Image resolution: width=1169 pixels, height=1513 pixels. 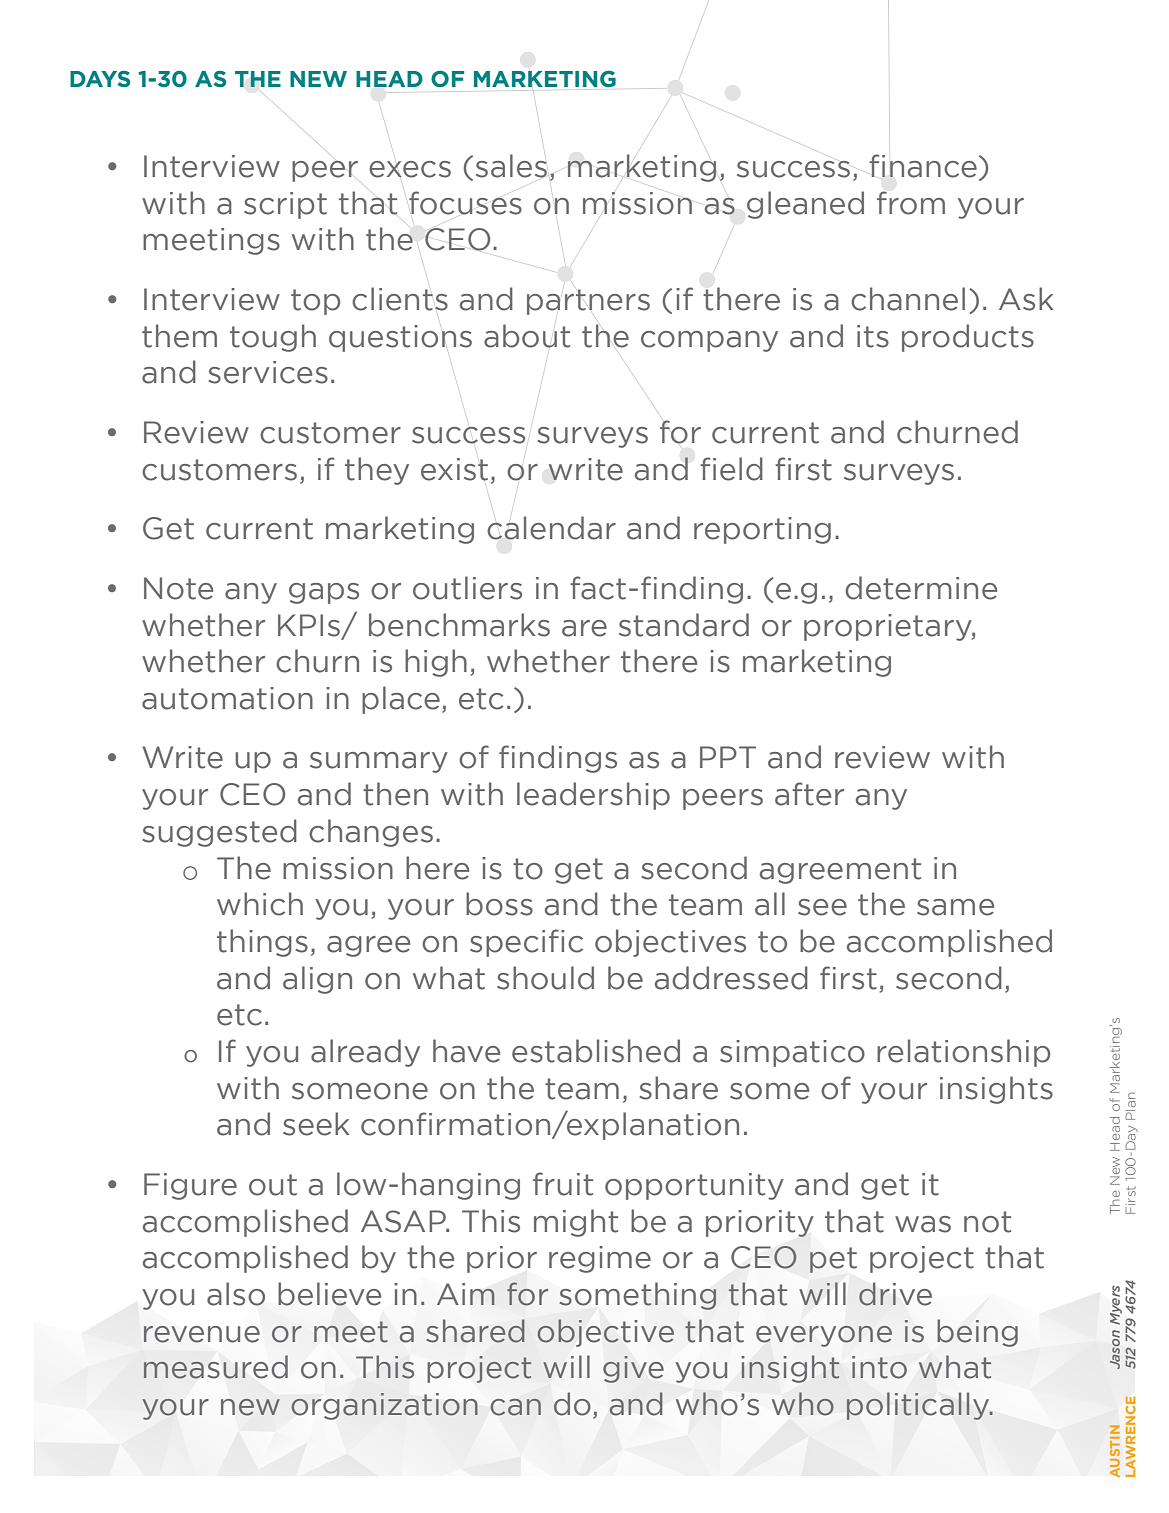 I want to click on finance, so click(x=923, y=166).
